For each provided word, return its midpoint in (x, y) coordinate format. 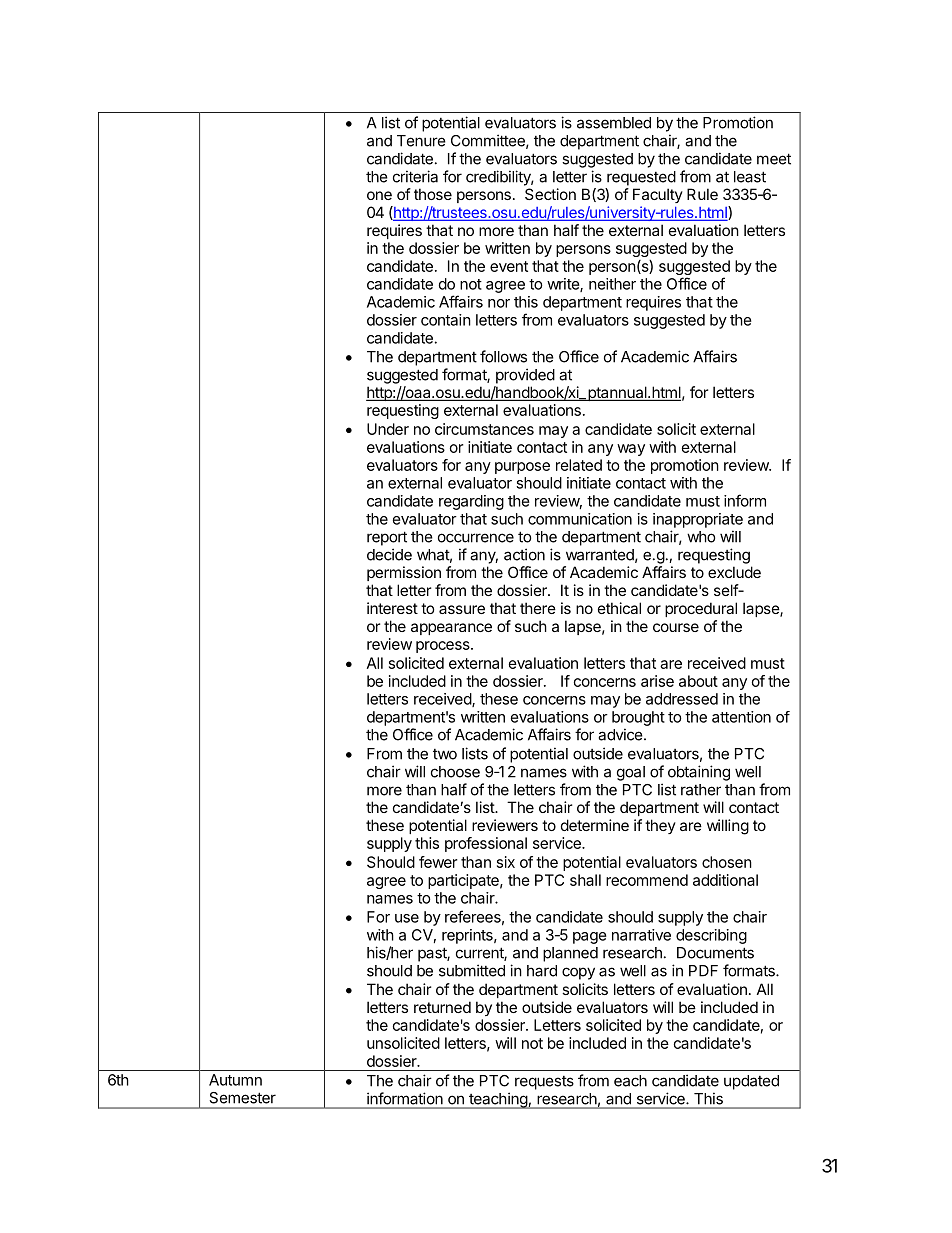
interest (392, 608)
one (379, 195)
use (407, 918)
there (538, 608)
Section (550, 194)
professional (486, 844)
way (631, 450)
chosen (727, 862)
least (750, 177)
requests (544, 1083)
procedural (701, 609)
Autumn (235, 1080)
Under (388, 429)
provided (525, 376)
